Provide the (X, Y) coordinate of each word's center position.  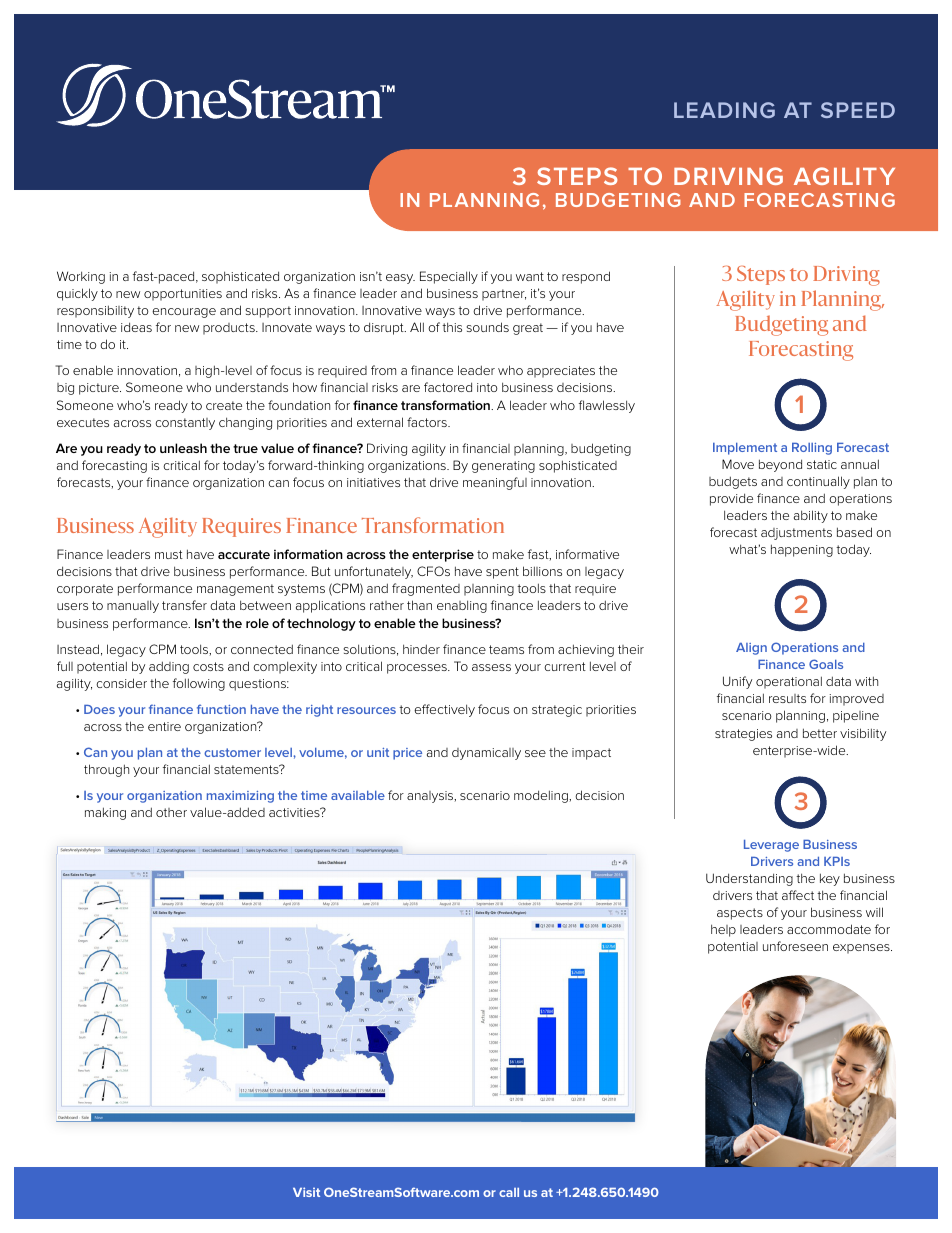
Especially (449, 277)
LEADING (724, 110)
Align (751, 649)
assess (491, 667)
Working (81, 277)
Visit (306, 1192)
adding (169, 667)
